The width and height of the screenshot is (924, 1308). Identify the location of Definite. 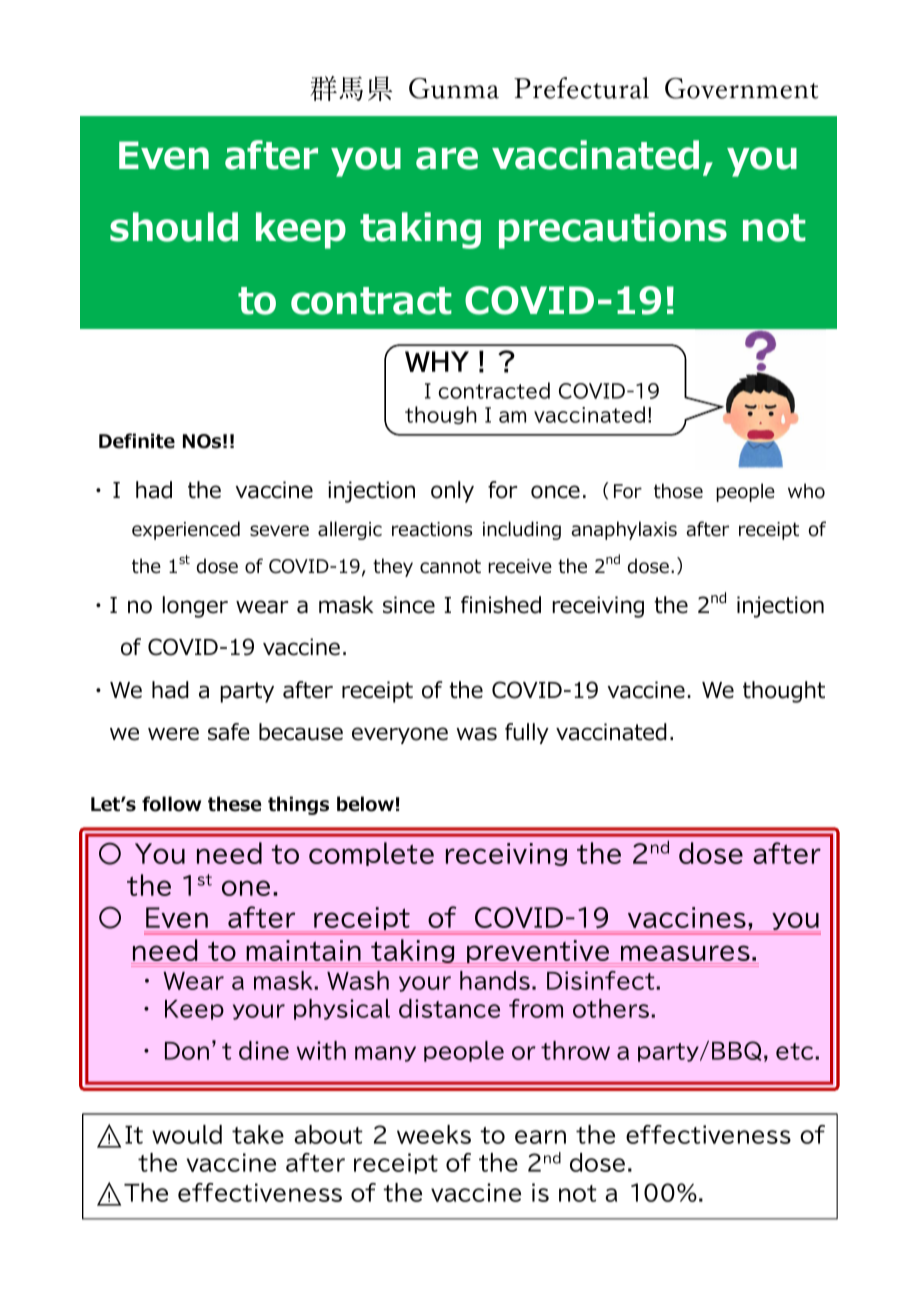
(137, 441).
